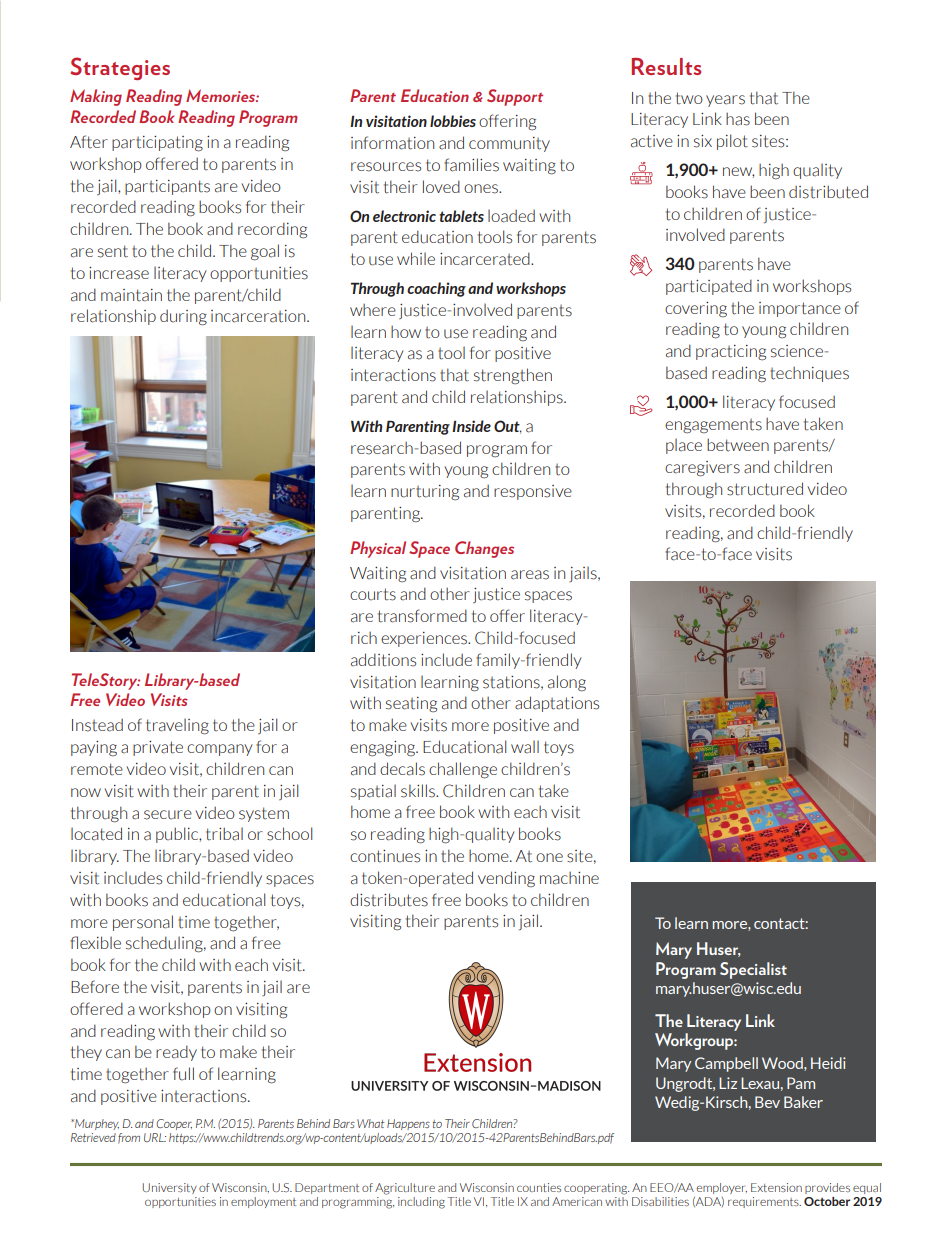 This screenshot has height=1233, width=952. I want to click on along, so click(567, 683).
